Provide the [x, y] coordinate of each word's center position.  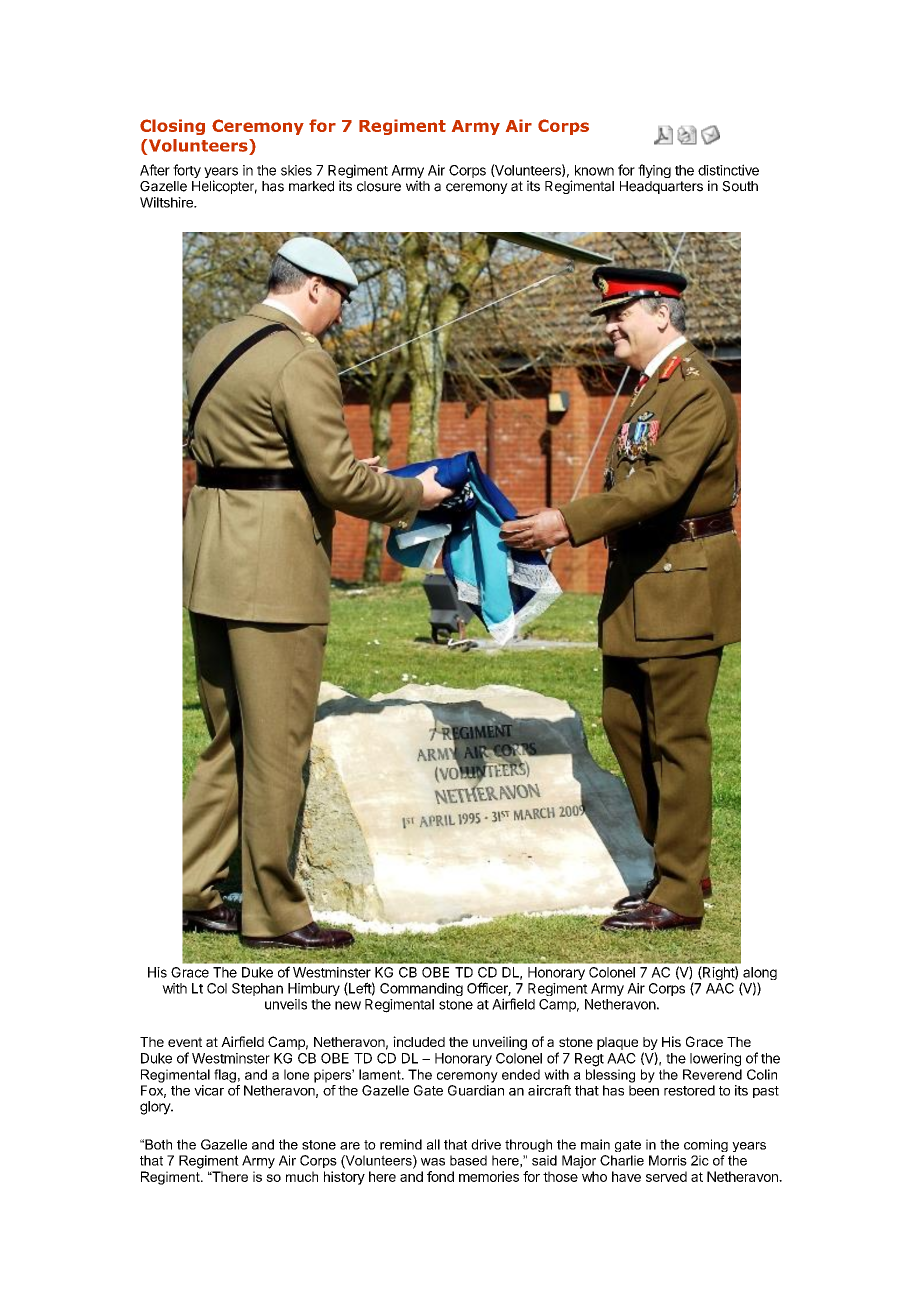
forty [187, 171]
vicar [209, 1090]
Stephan [257, 989]
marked [311, 186]
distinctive [728, 170]
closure [379, 186]
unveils [286, 1004]
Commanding [421, 989]
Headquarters [661, 187]
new [348, 1005]
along [759, 975]
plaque [617, 1043]
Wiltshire [167, 202]
